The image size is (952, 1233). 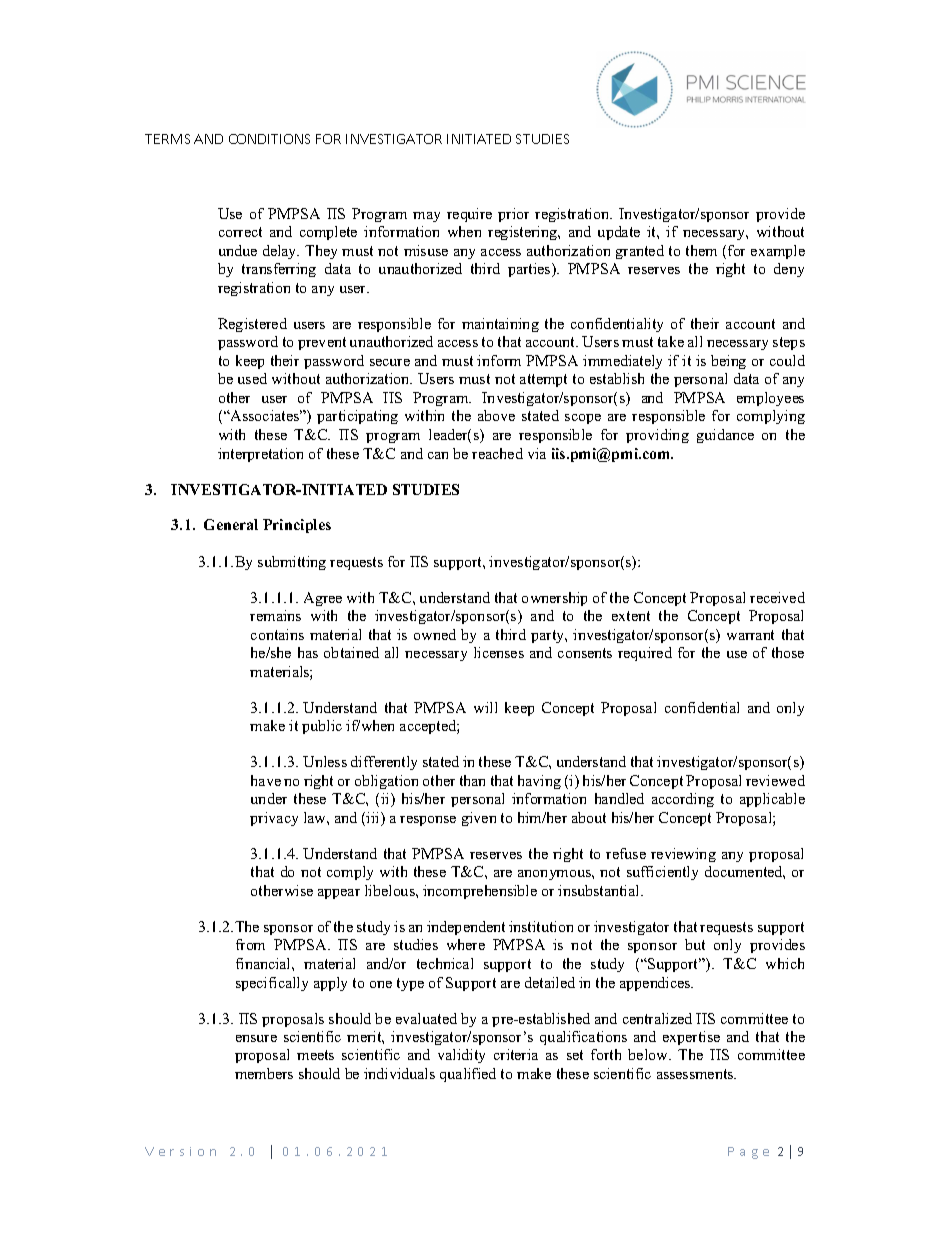 What do you see at coordinates (513, 215) in the image?
I see `prior` at bounding box center [513, 215].
